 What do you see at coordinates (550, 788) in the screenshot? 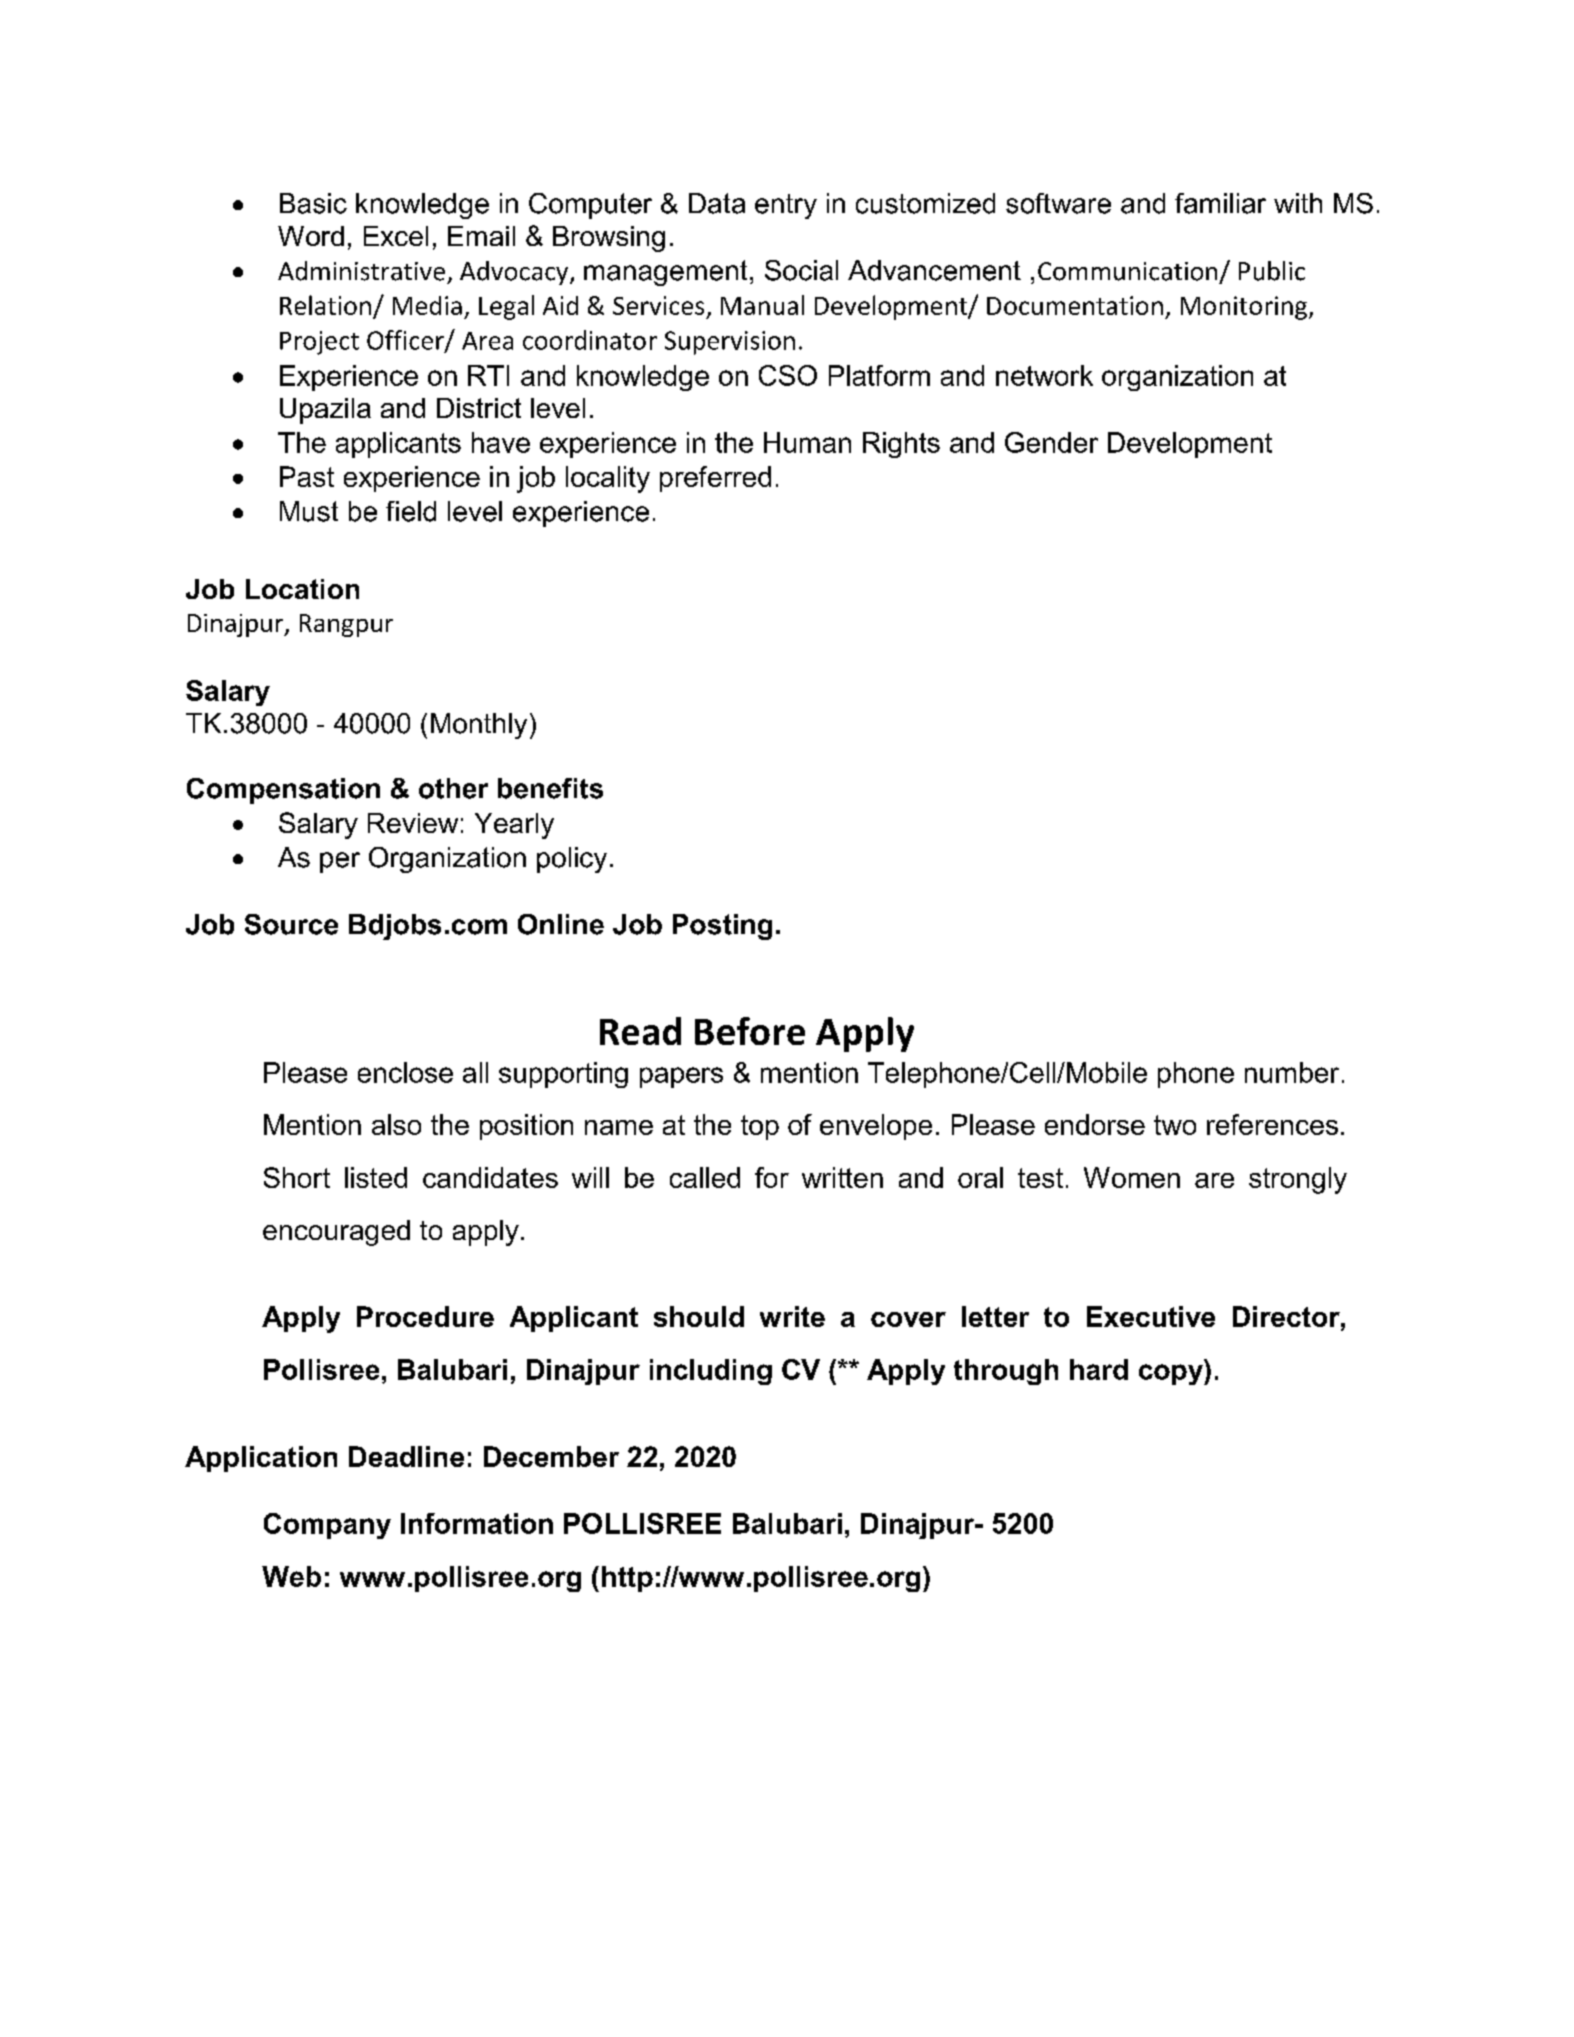
I see `benefits` at bounding box center [550, 788].
